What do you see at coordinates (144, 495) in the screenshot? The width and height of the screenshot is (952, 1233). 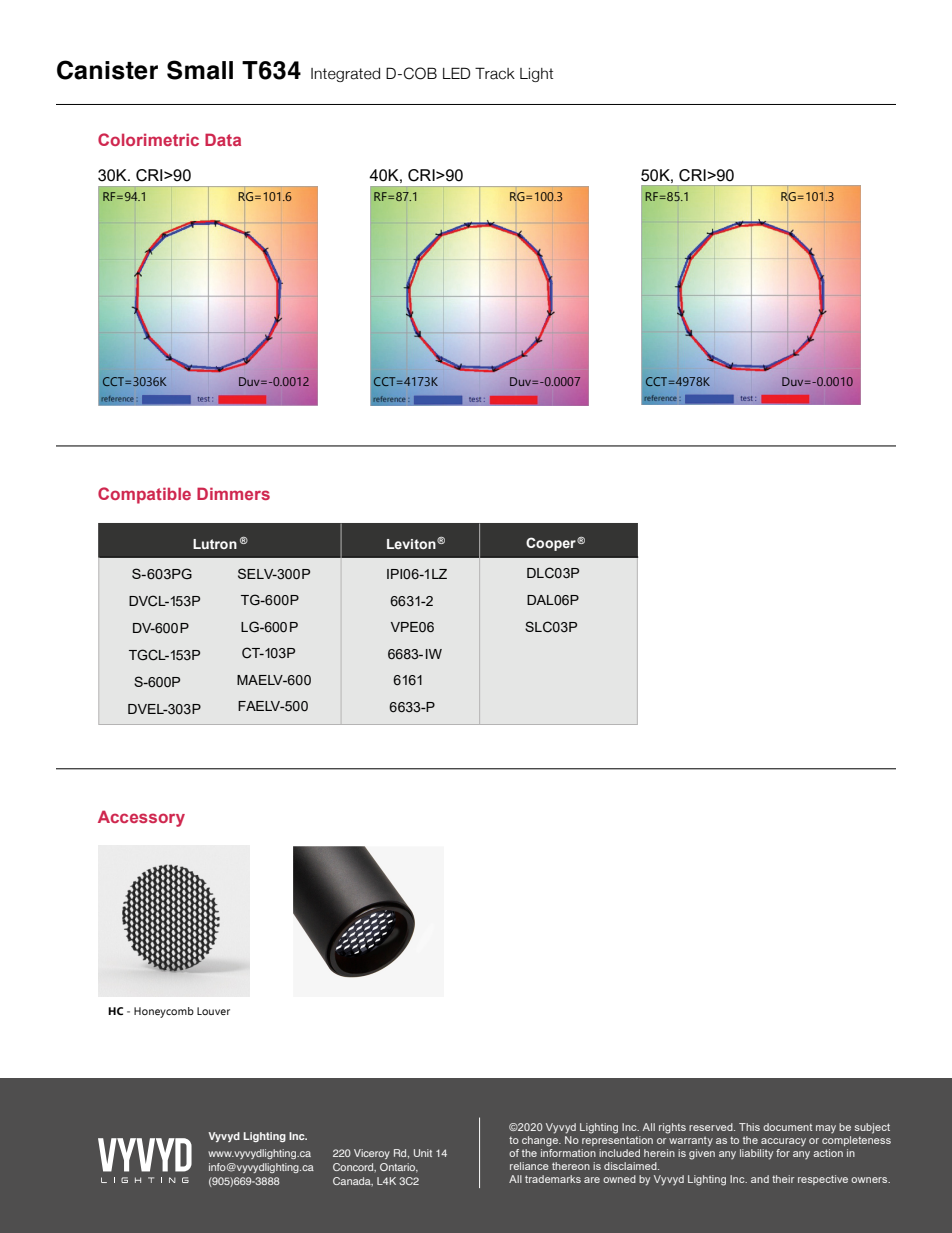 I see `Compatible` at bounding box center [144, 495].
